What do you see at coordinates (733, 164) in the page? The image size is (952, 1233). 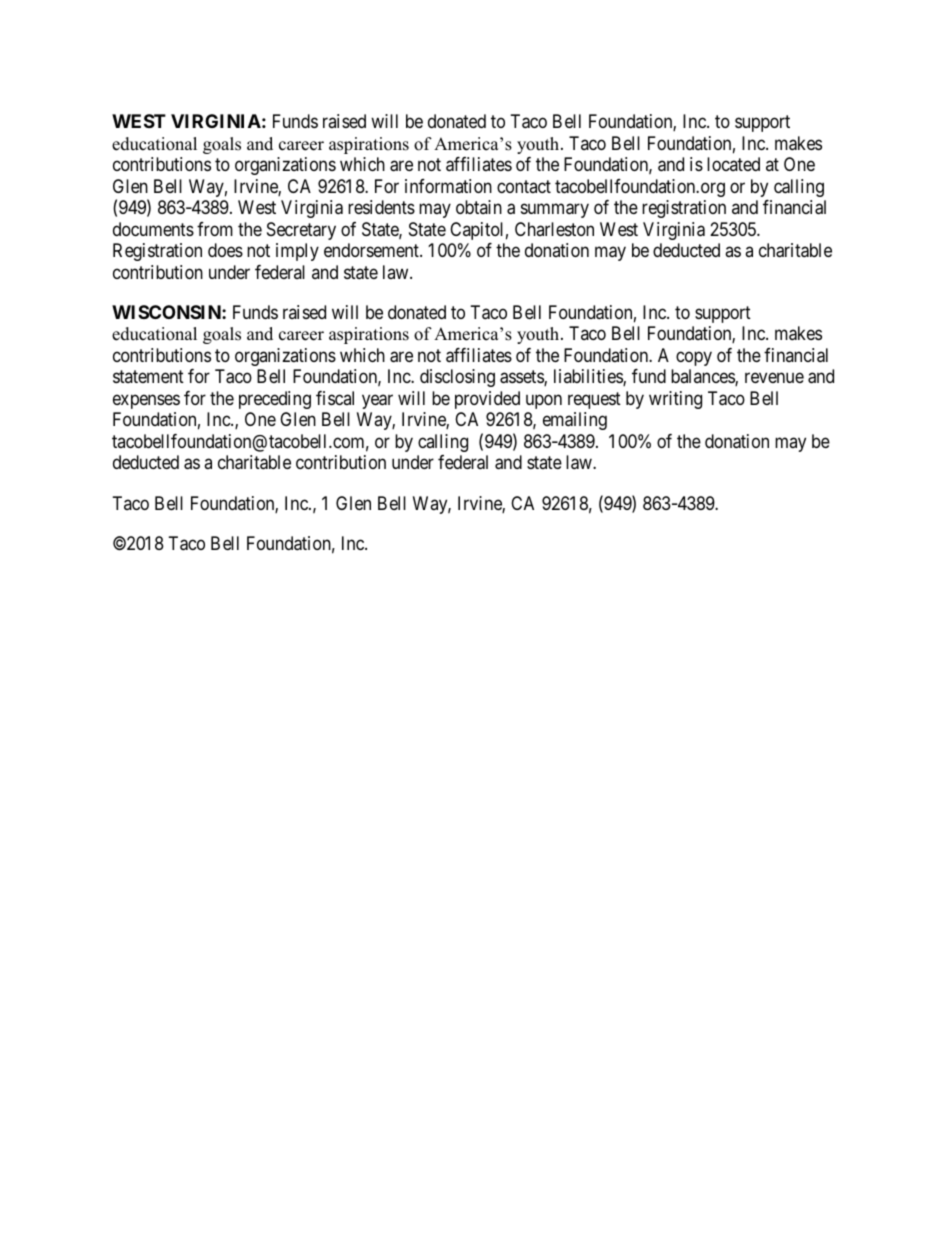 I see `located` at bounding box center [733, 164].
